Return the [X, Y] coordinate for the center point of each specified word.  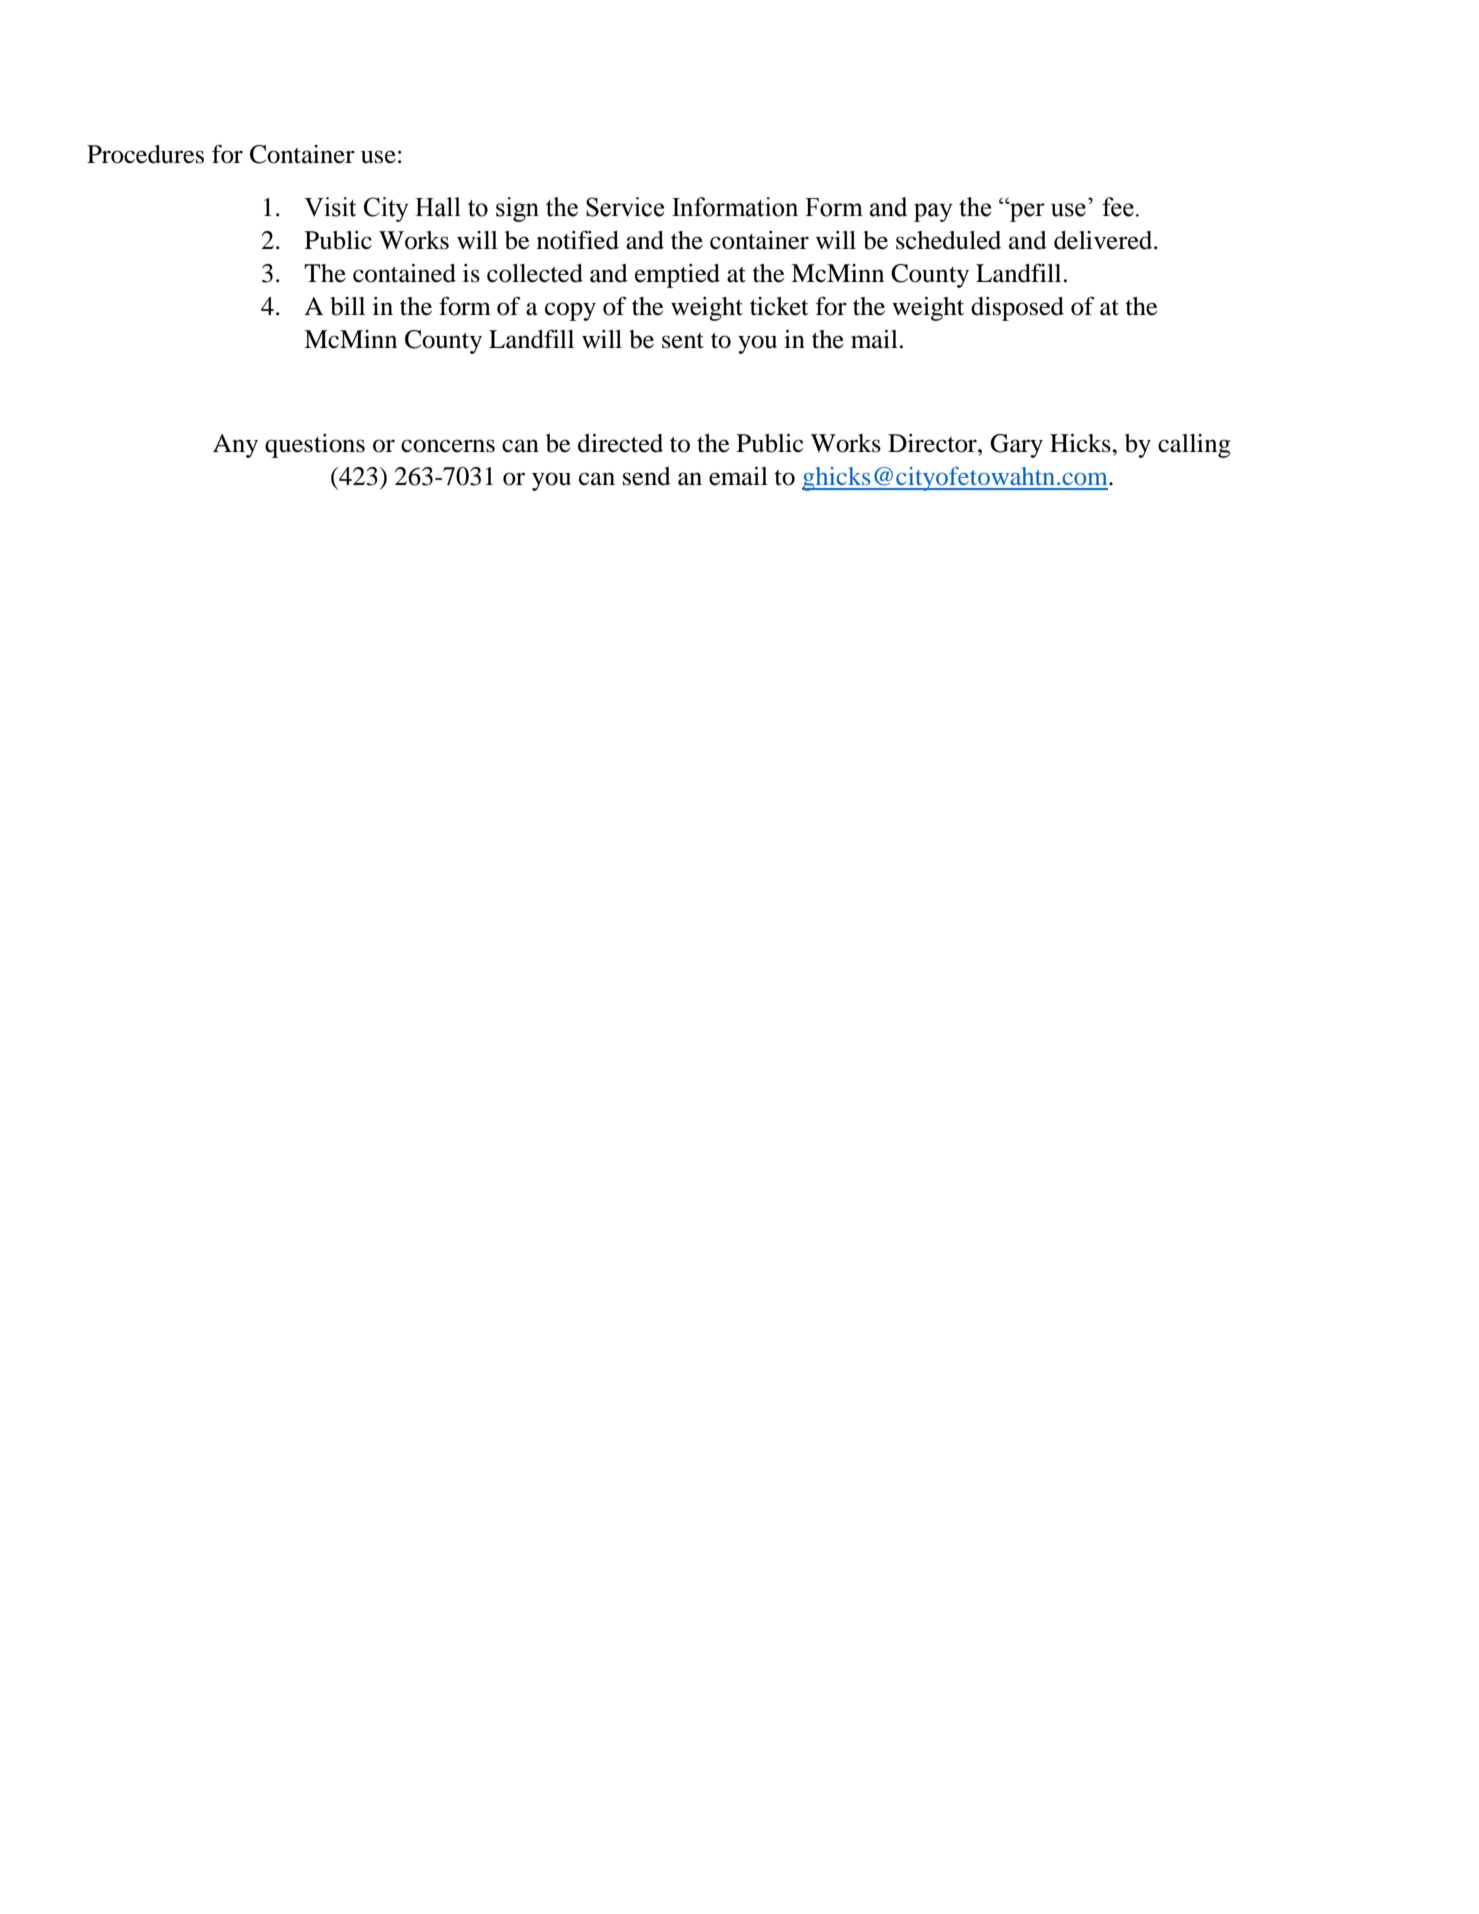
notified [578, 240]
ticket [779, 306]
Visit [330, 207]
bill [347, 306]
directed [620, 443]
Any [235, 446]
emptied [677, 276]
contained [404, 273]
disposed [1017, 309]
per [1026, 212]
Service [625, 207]
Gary [1016, 446]
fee [1118, 207]
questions [315, 446]
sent [683, 341]
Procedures [145, 154]
